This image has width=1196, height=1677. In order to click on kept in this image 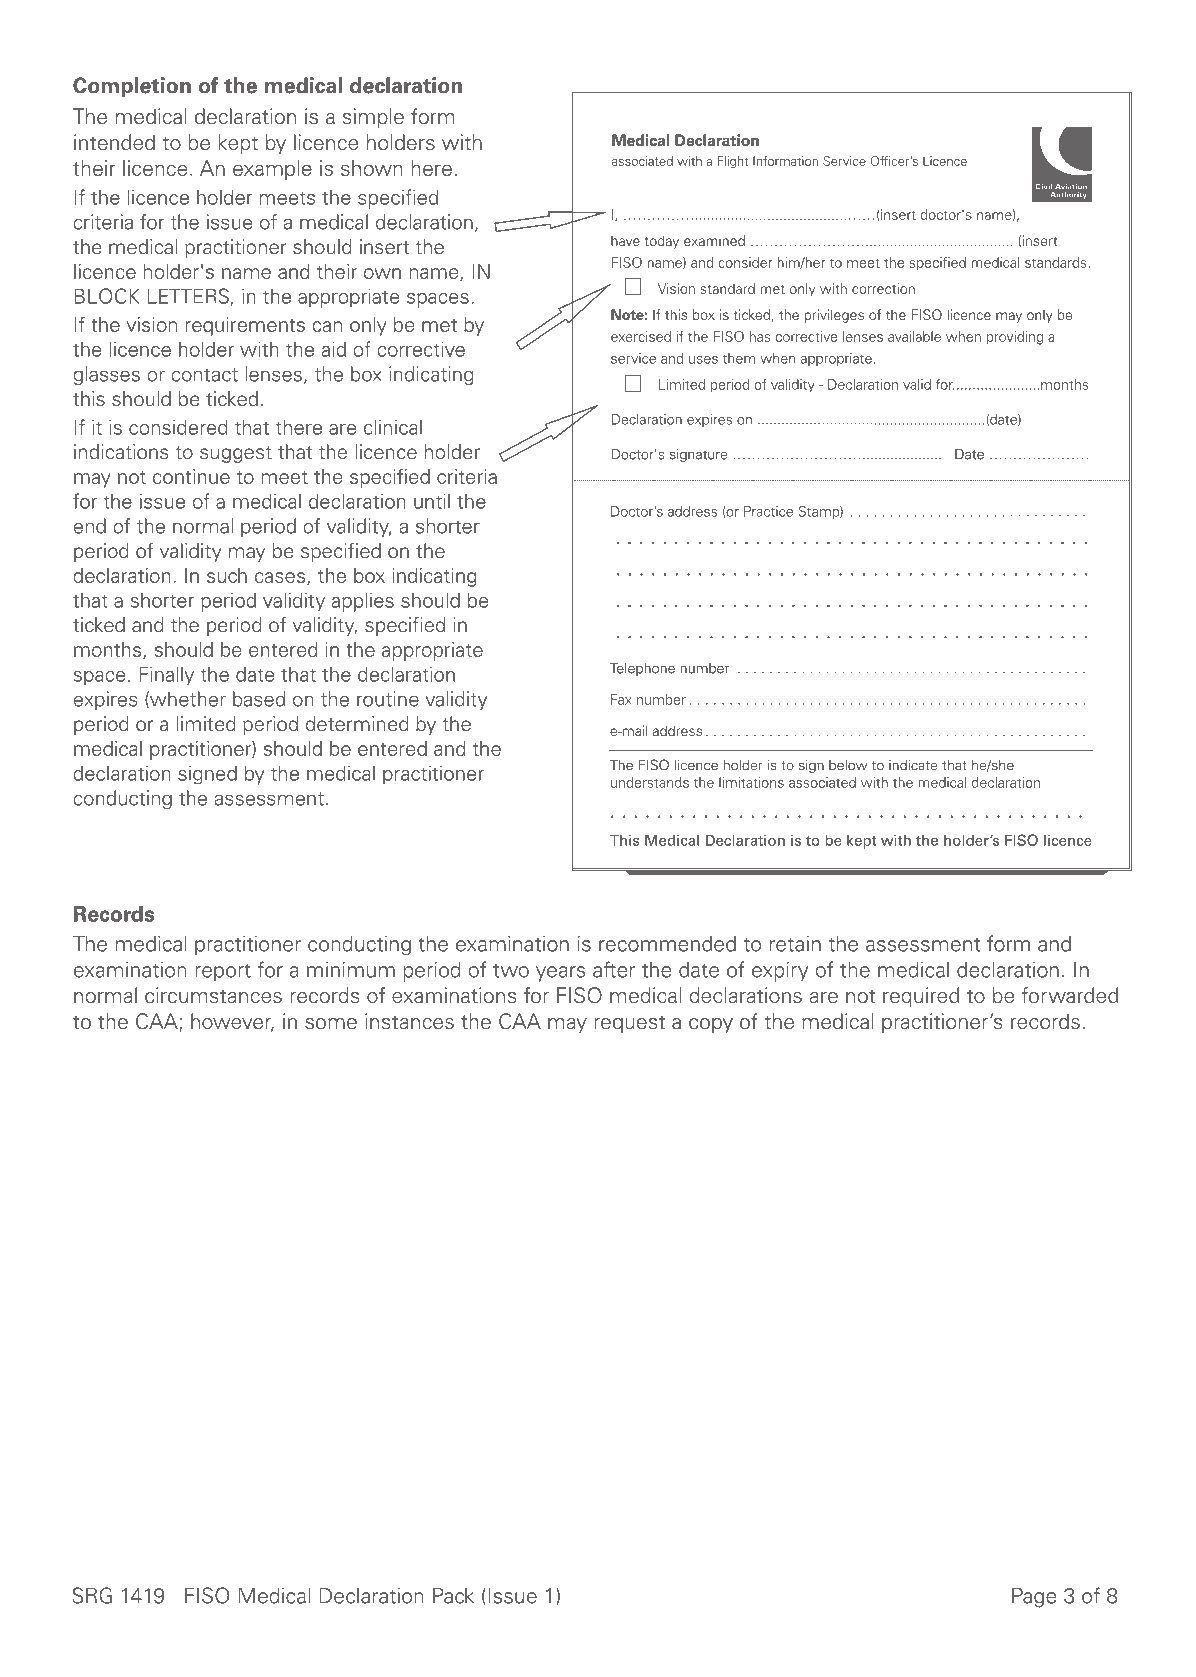, I will do `click(238, 144)`.
